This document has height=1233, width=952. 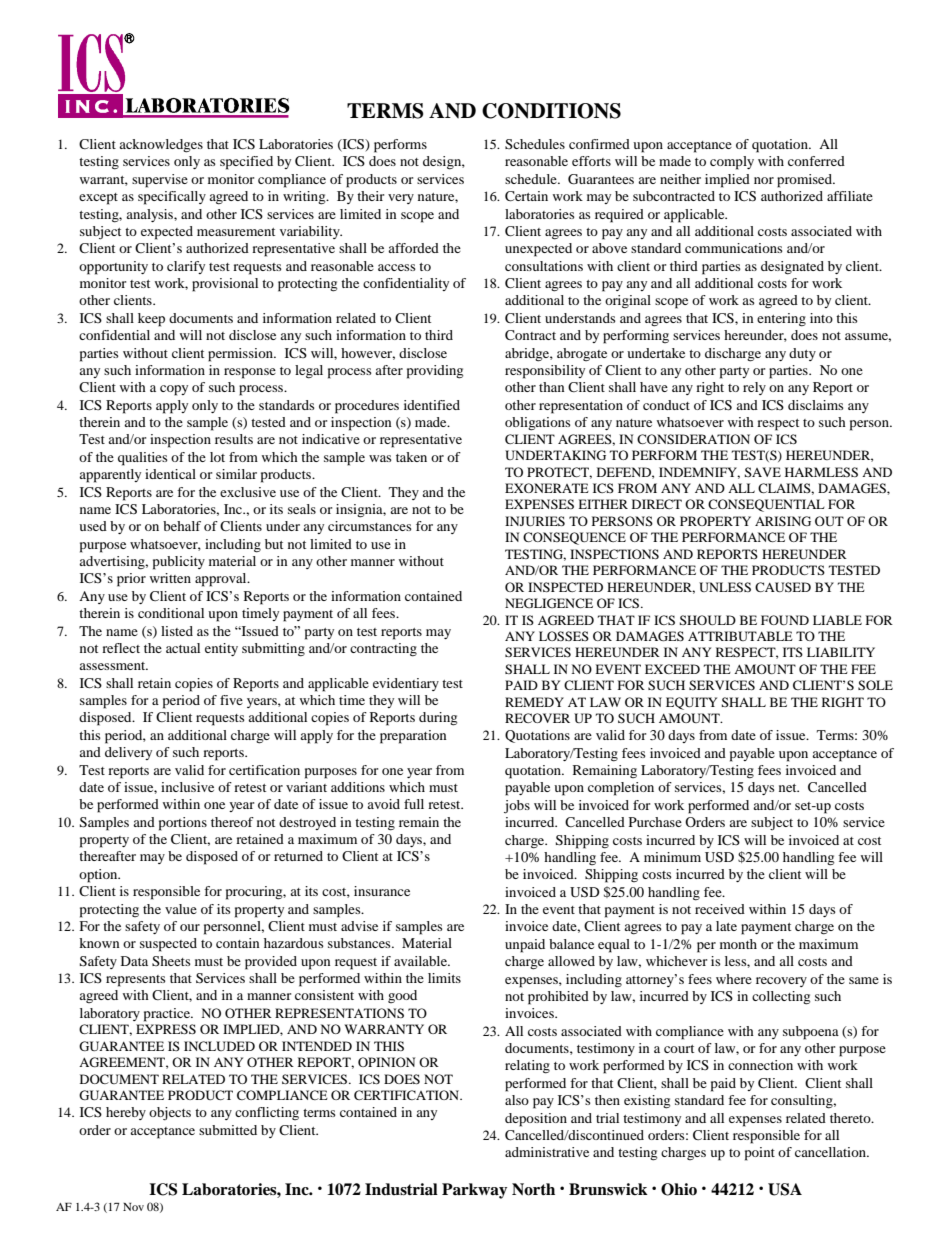 What do you see at coordinates (551, 111) in the document?
I see `CONDITIONS` at bounding box center [551, 111].
